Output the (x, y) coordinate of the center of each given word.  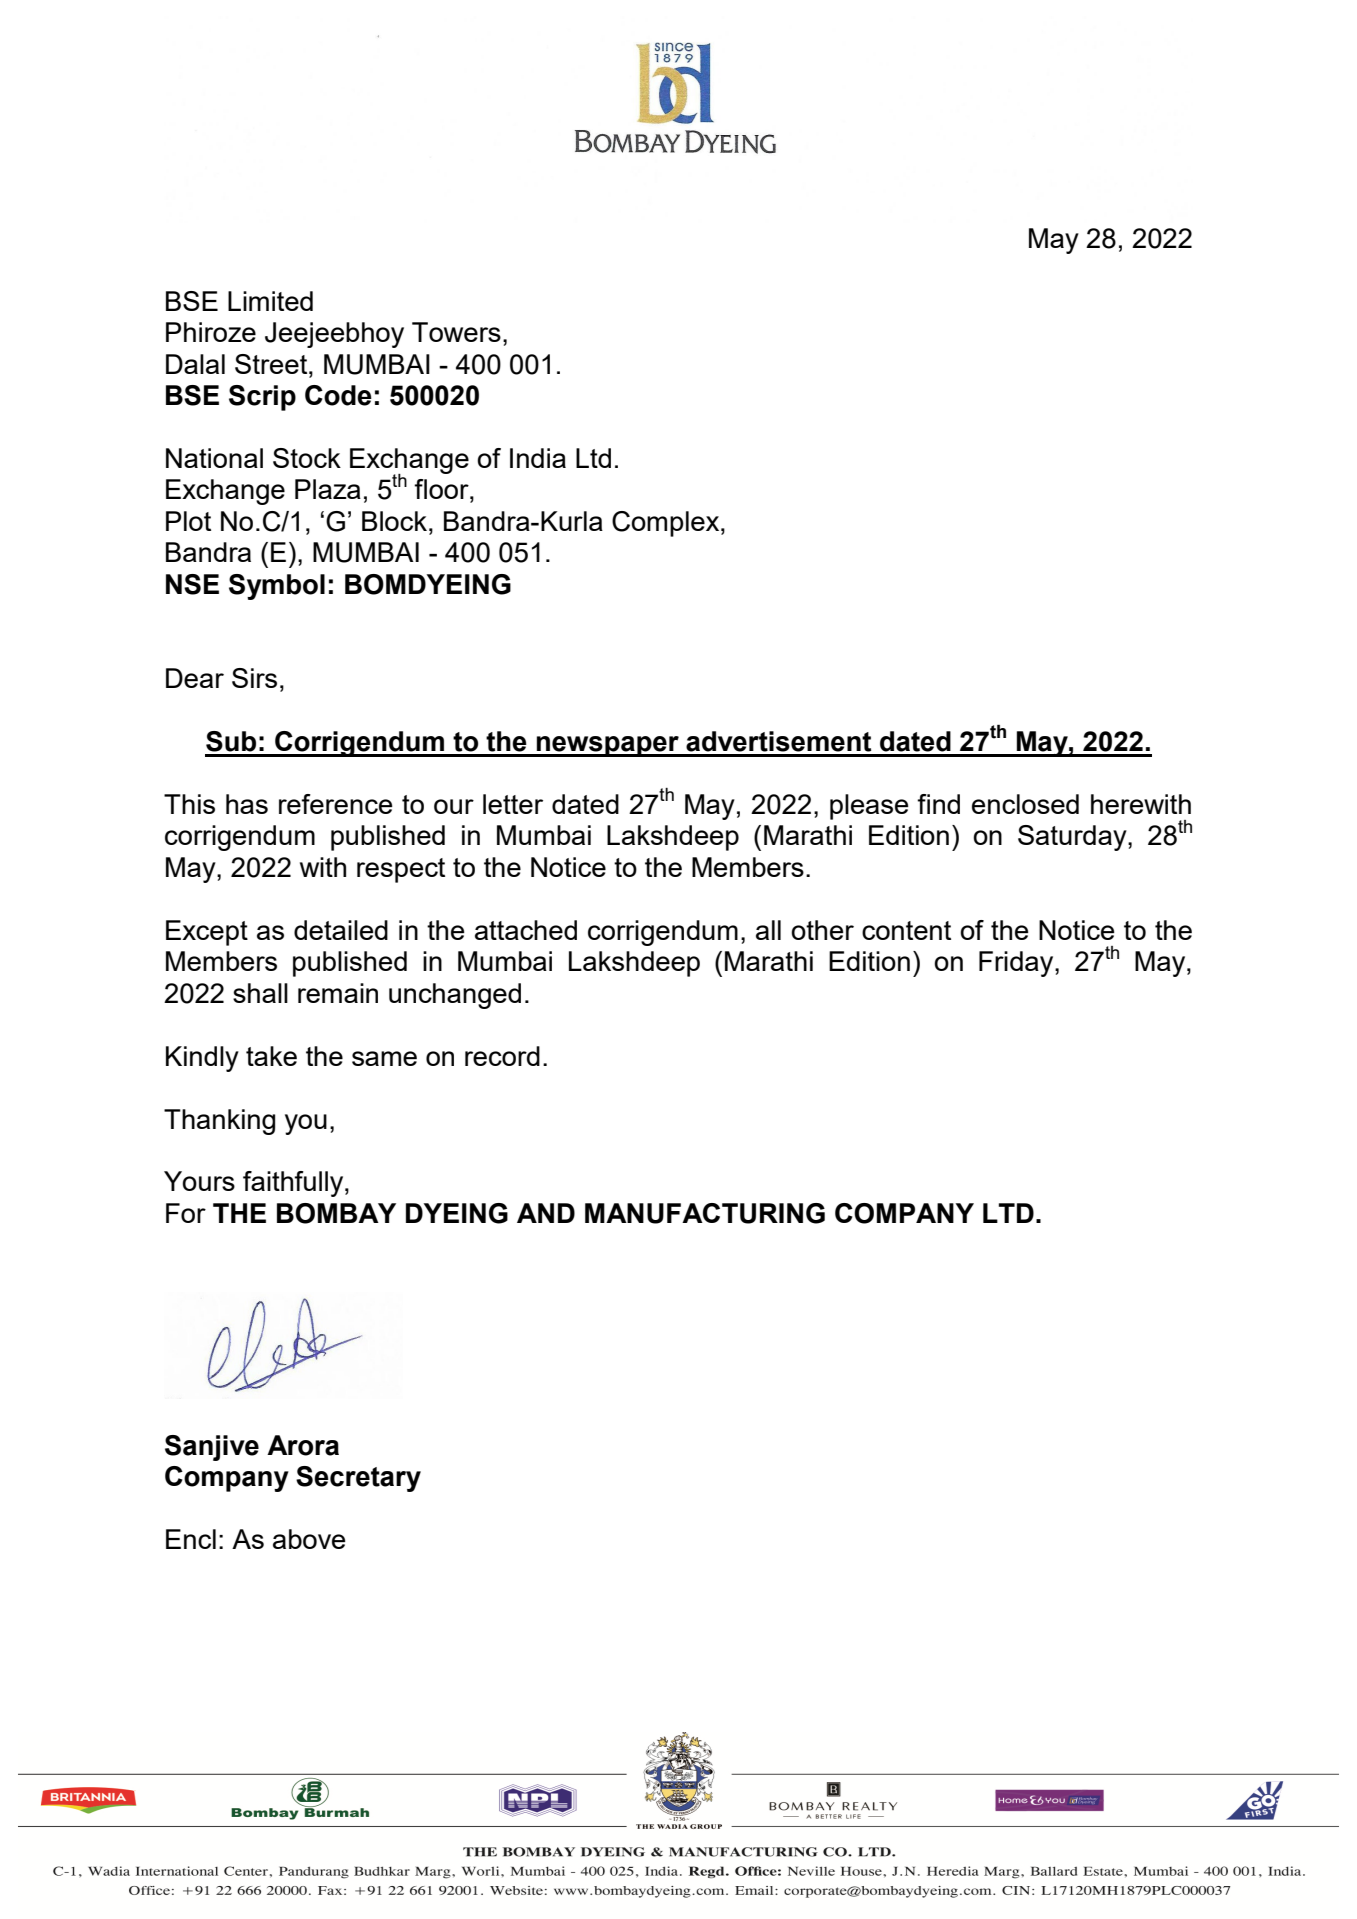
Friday (1017, 964)
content (906, 930)
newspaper (608, 746)
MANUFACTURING (705, 1213)
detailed (341, 930)
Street (272, 364)
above (309, 1539)
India (538, 458)
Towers (456, 332)
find (938, 804)
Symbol (277, 587)
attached (526, 930)
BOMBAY (336, 1213)
